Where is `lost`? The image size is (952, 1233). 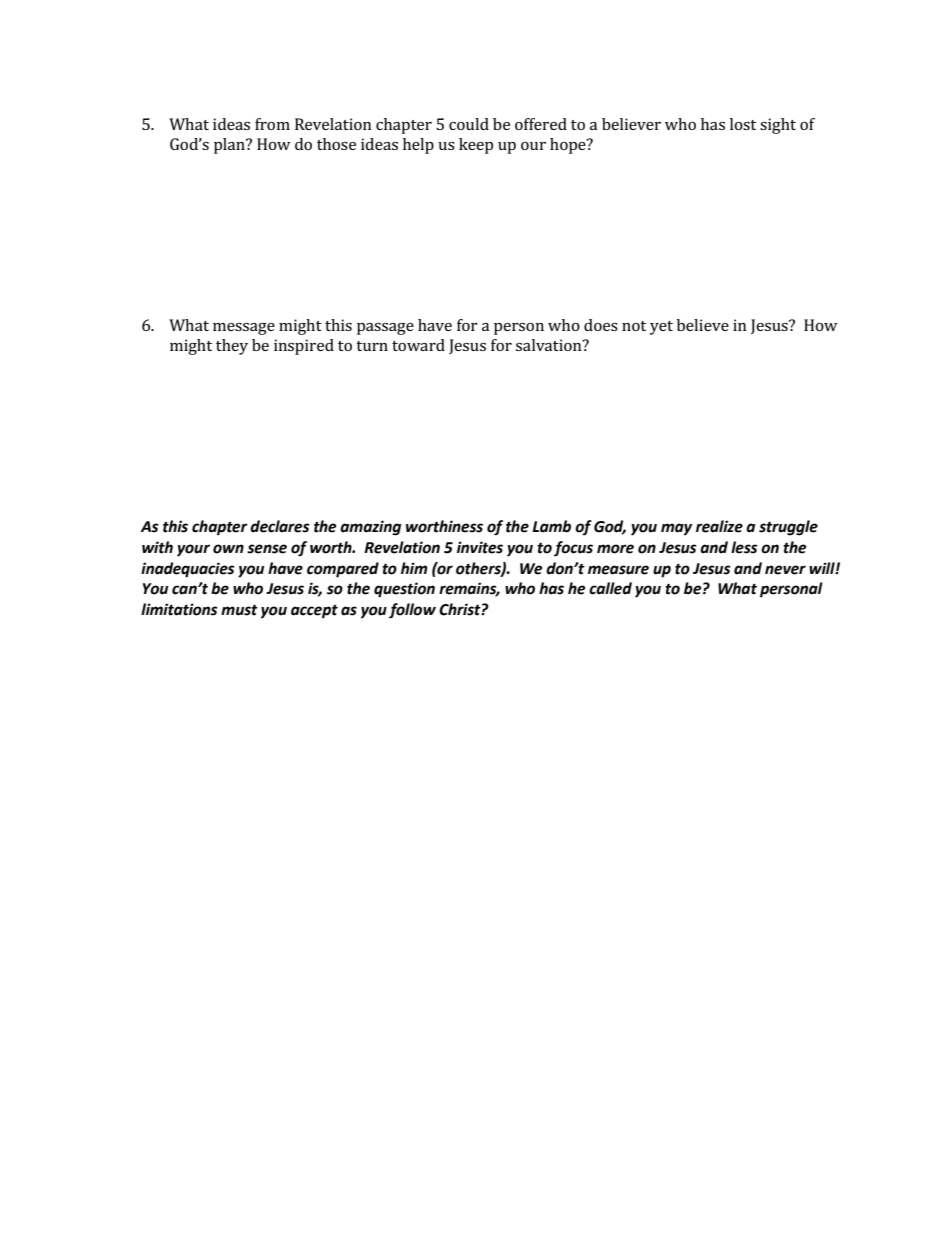 lost is located at coordinates (743, 124).
